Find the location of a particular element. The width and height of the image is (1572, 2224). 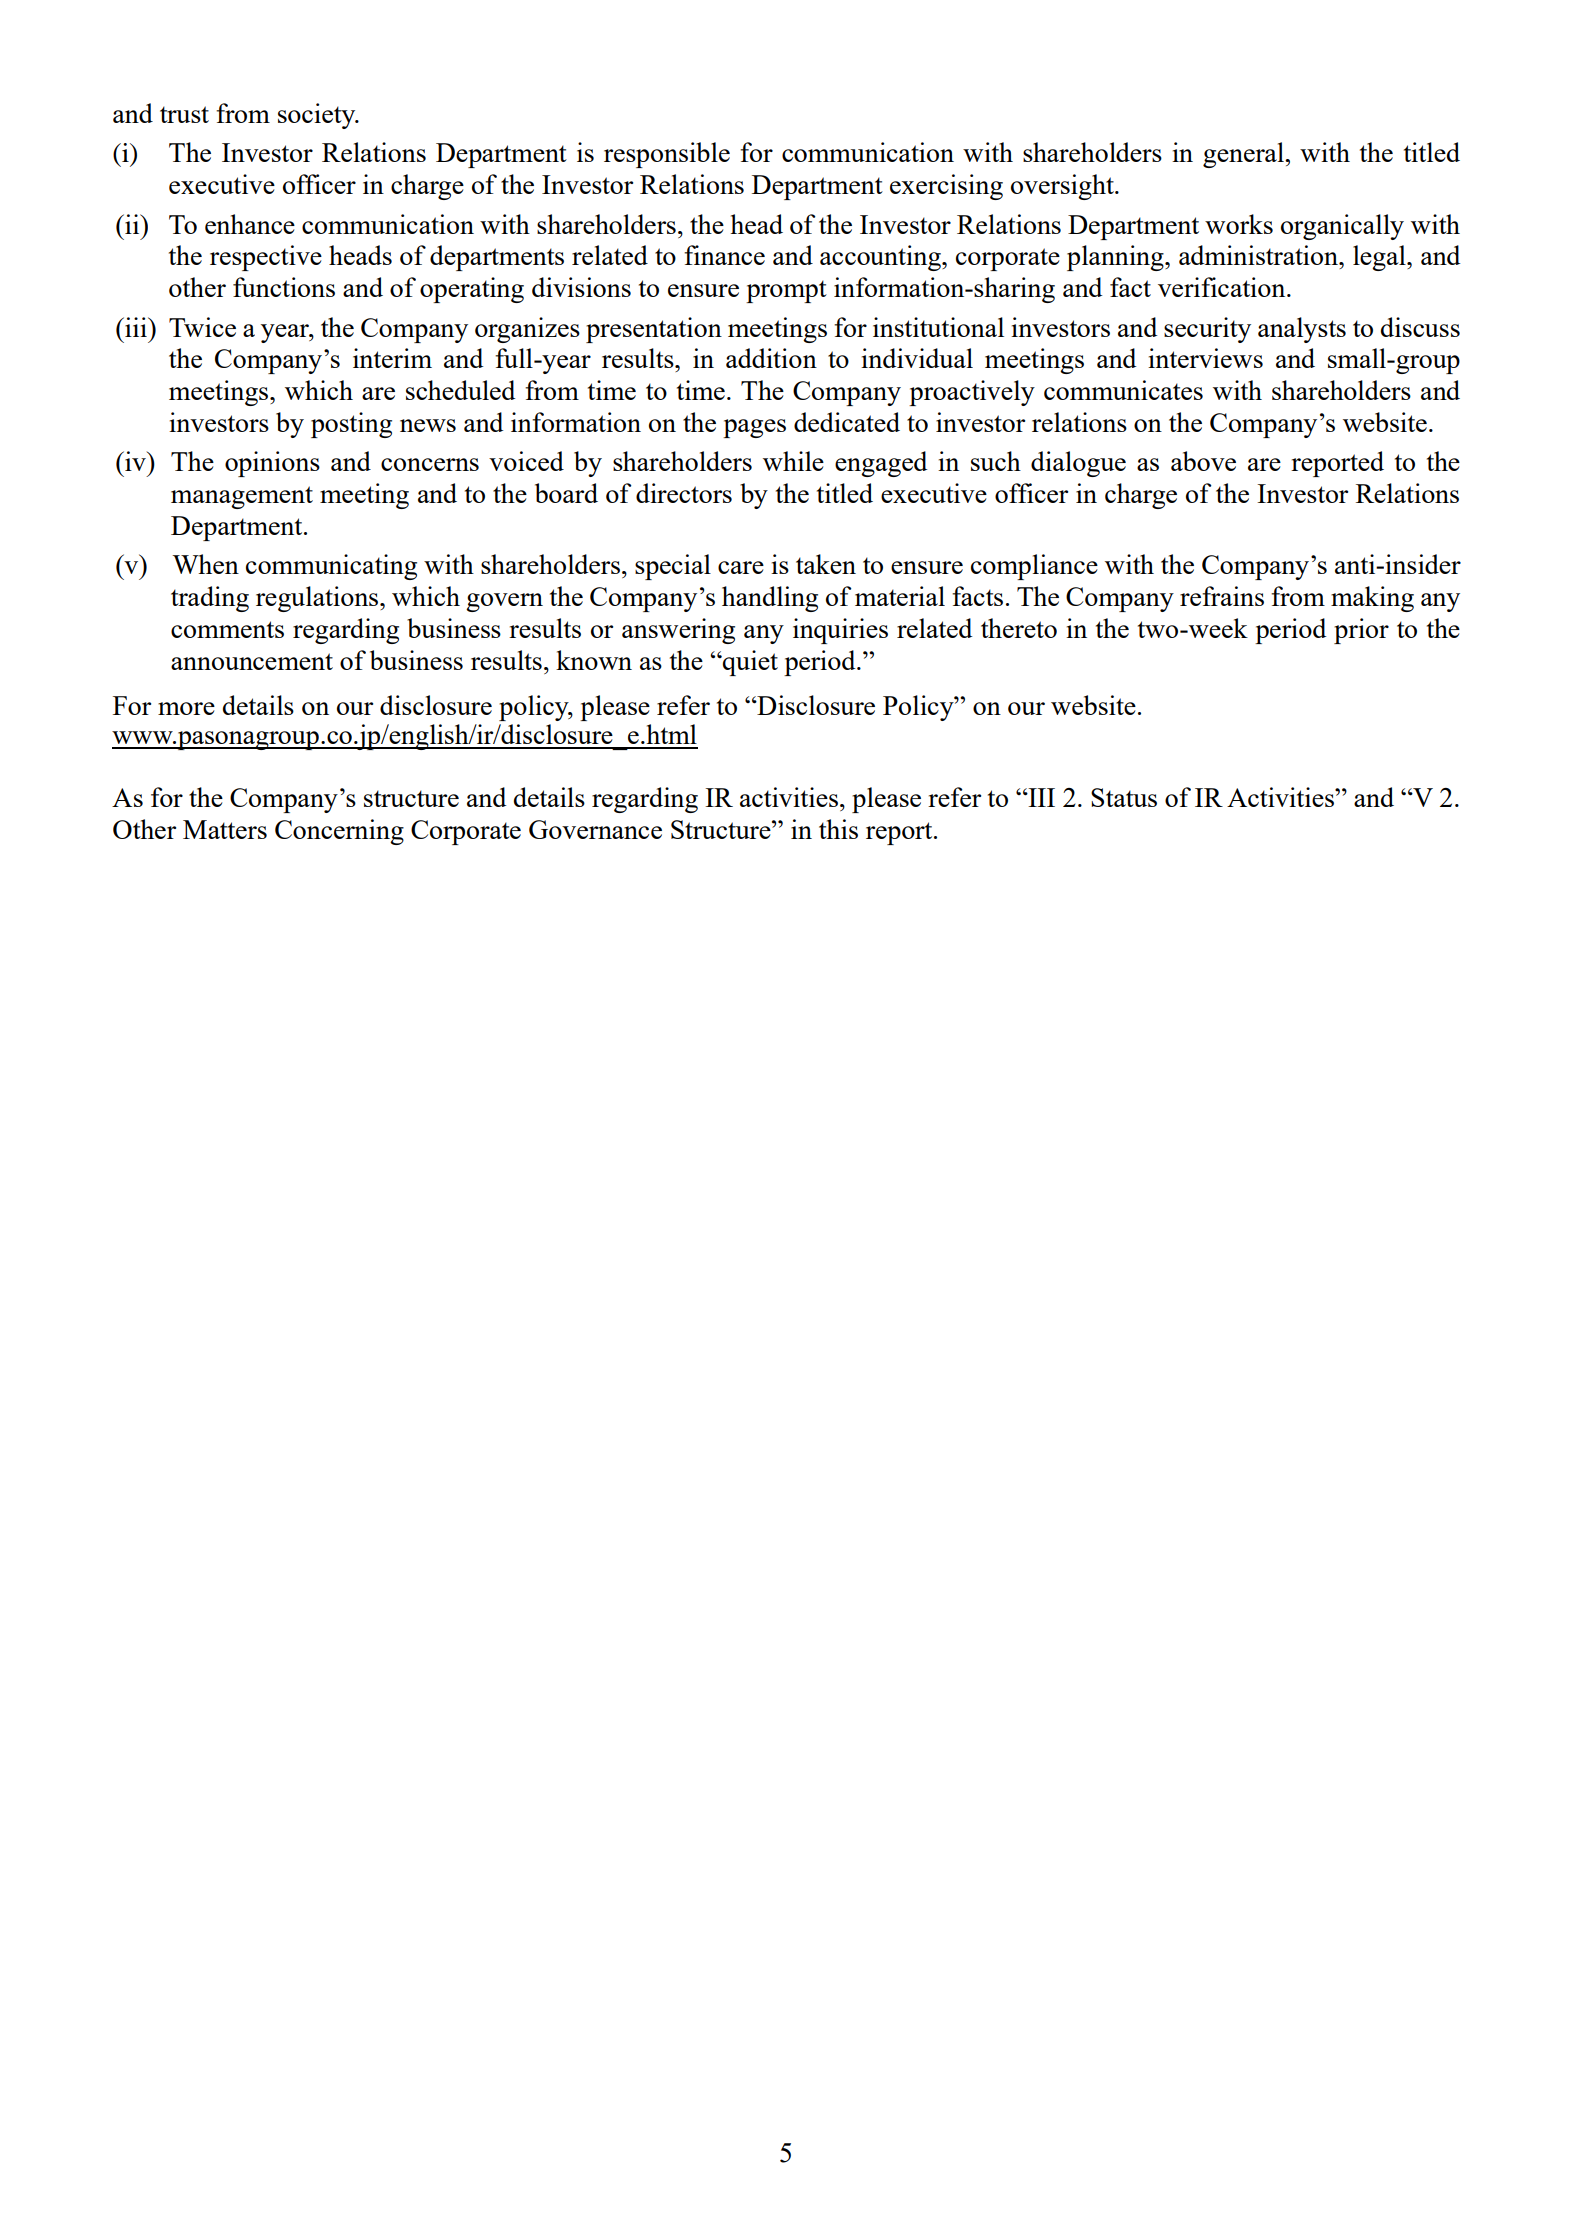

society is located at coordinates (318, 116).
